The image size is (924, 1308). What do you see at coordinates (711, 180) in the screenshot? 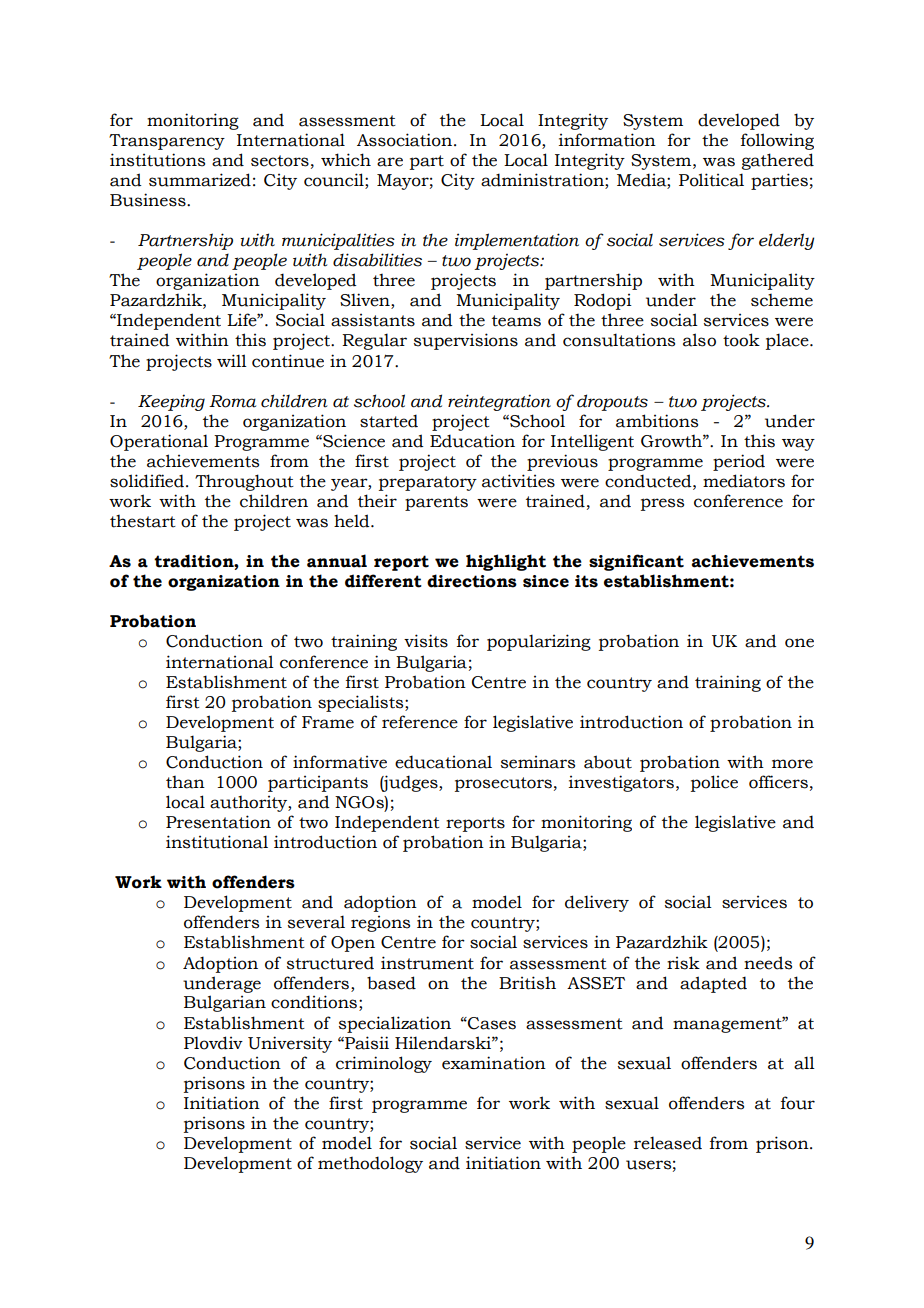
I see `Political` at bounding box center [711, 180].
